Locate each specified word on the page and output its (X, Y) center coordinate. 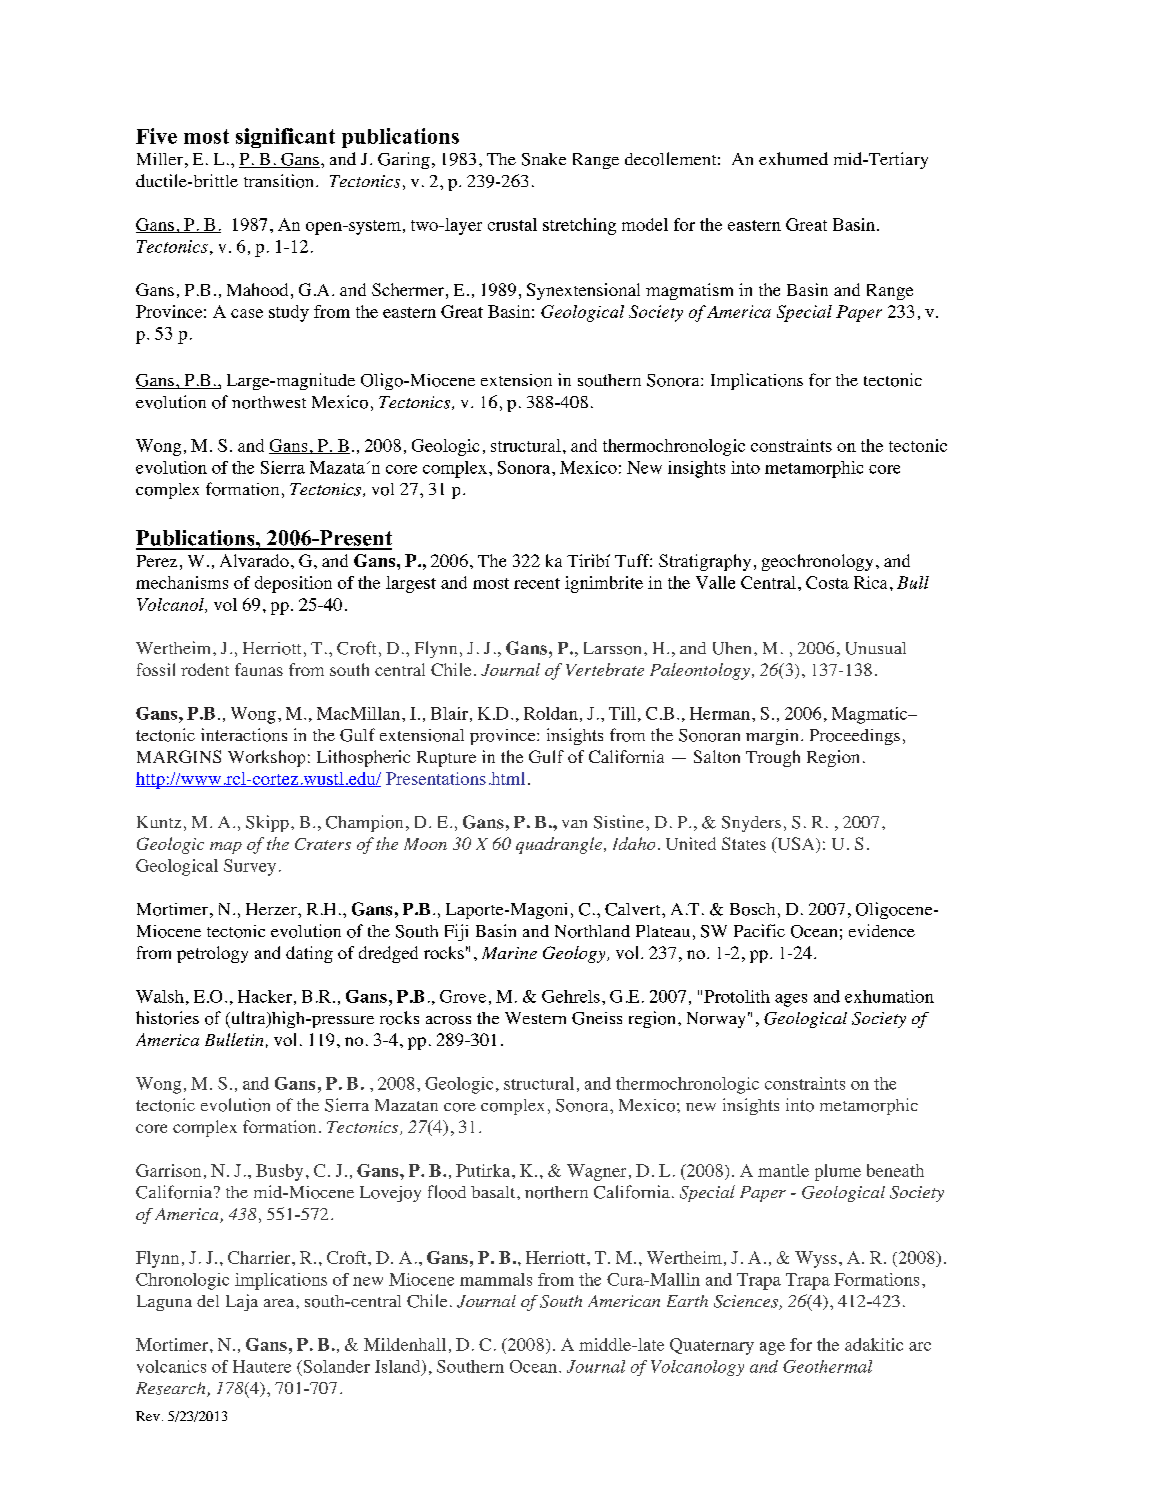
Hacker (265, 996)
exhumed (793, 158)
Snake (544, 159)
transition (280, 181)
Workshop (266, 758)
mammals (496, 1279)
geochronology (817, 562)
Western (535, 1018)
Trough (773, 758)
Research (172, 1389)
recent (537, 583)
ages (791, 1000)
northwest (269, 402)
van (574, 824)
